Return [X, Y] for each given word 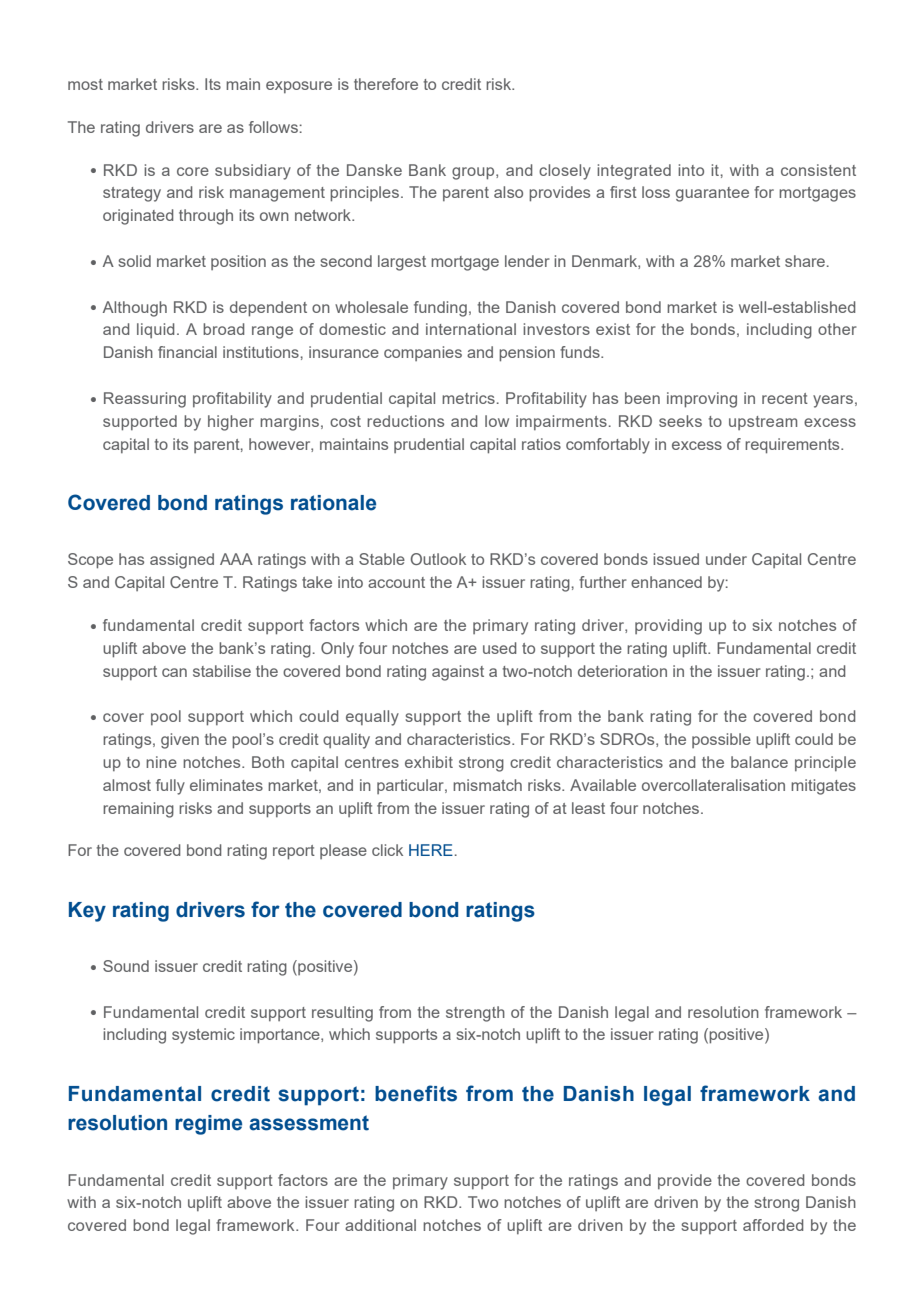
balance [759, 762]
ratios [541, 444]
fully [170, 787]
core [193, 171]
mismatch [487, 785]
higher [231, 423]
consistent [818, 170]
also [508, 192]
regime [208, 1125]
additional [380, 1225]
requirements [793, 446]
